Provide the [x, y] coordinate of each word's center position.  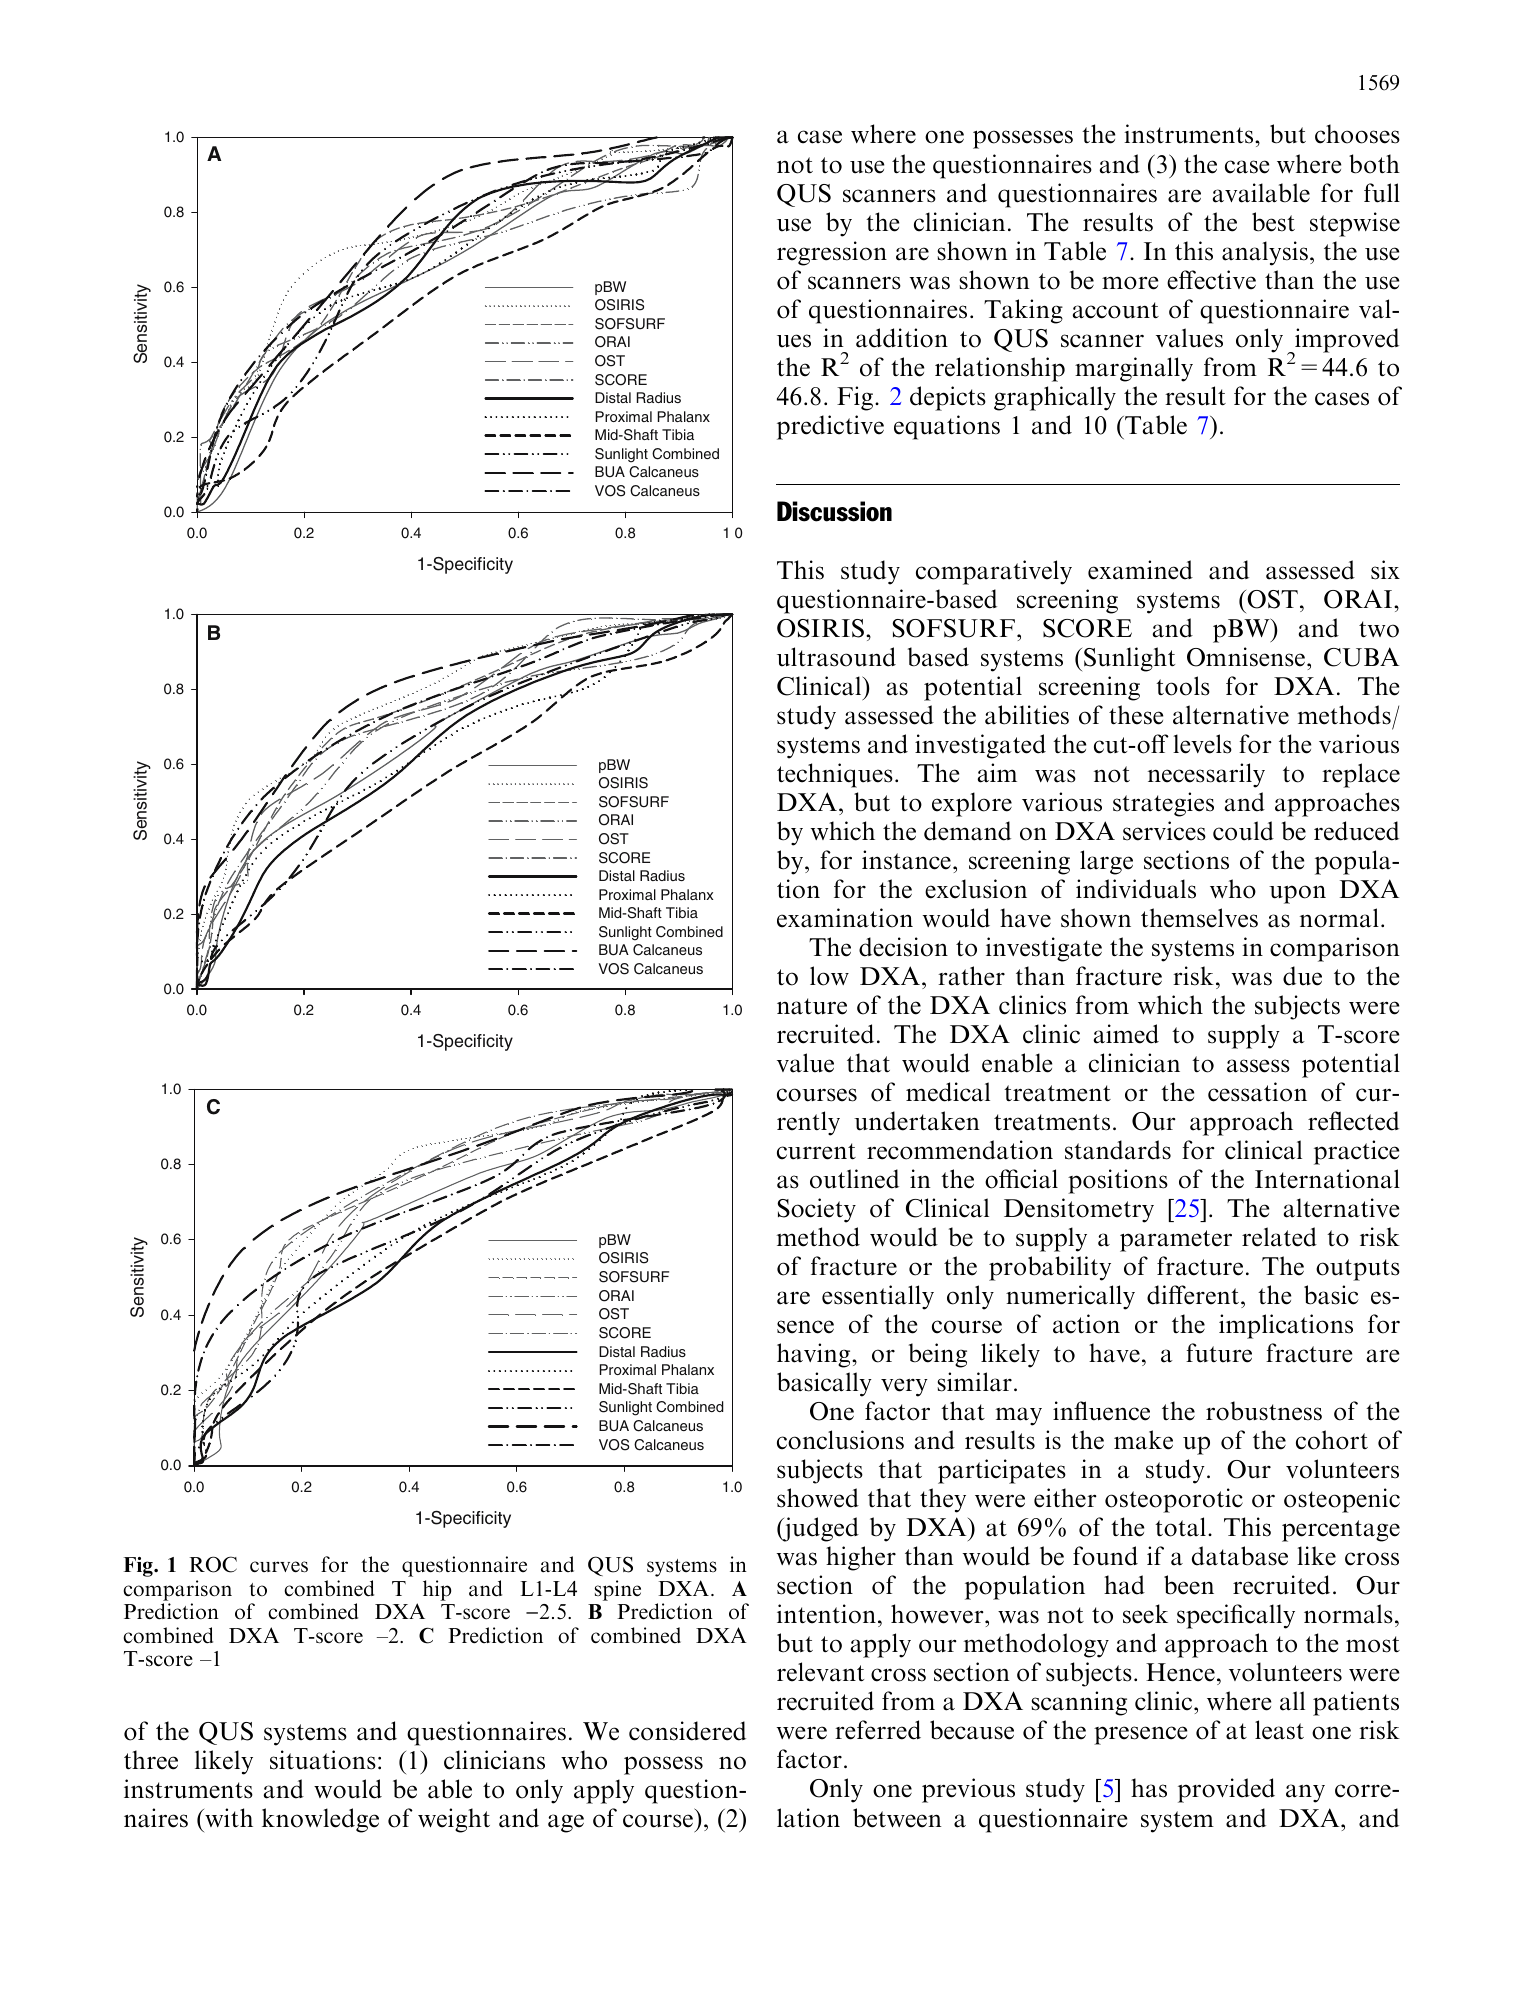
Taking [1023, 311]
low [829, 976]
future [1219, 1353]
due [1302, 976]
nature [812, 1006]
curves [279, 1567]
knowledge [320, 1820]
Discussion [834, 511]
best [1273, 222]
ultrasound [836, 657]
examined [1140, 570]
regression [832, 253]
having [815, 1355]
